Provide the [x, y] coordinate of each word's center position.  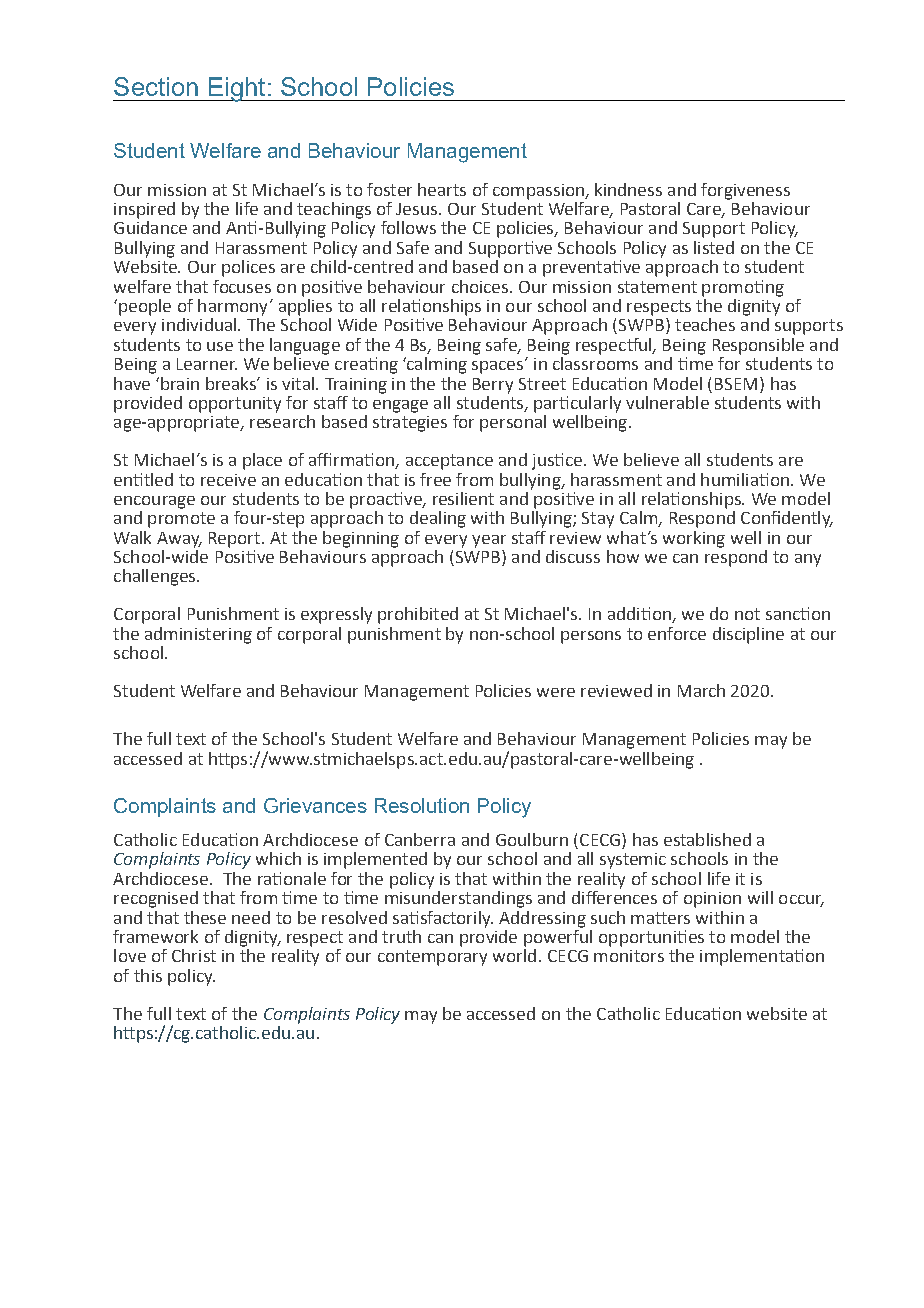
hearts [442, 189]
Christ [194, 955]
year [489, 541]
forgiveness [745, 191]
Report [236, 540]
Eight [237, 89]
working [694, 539]
